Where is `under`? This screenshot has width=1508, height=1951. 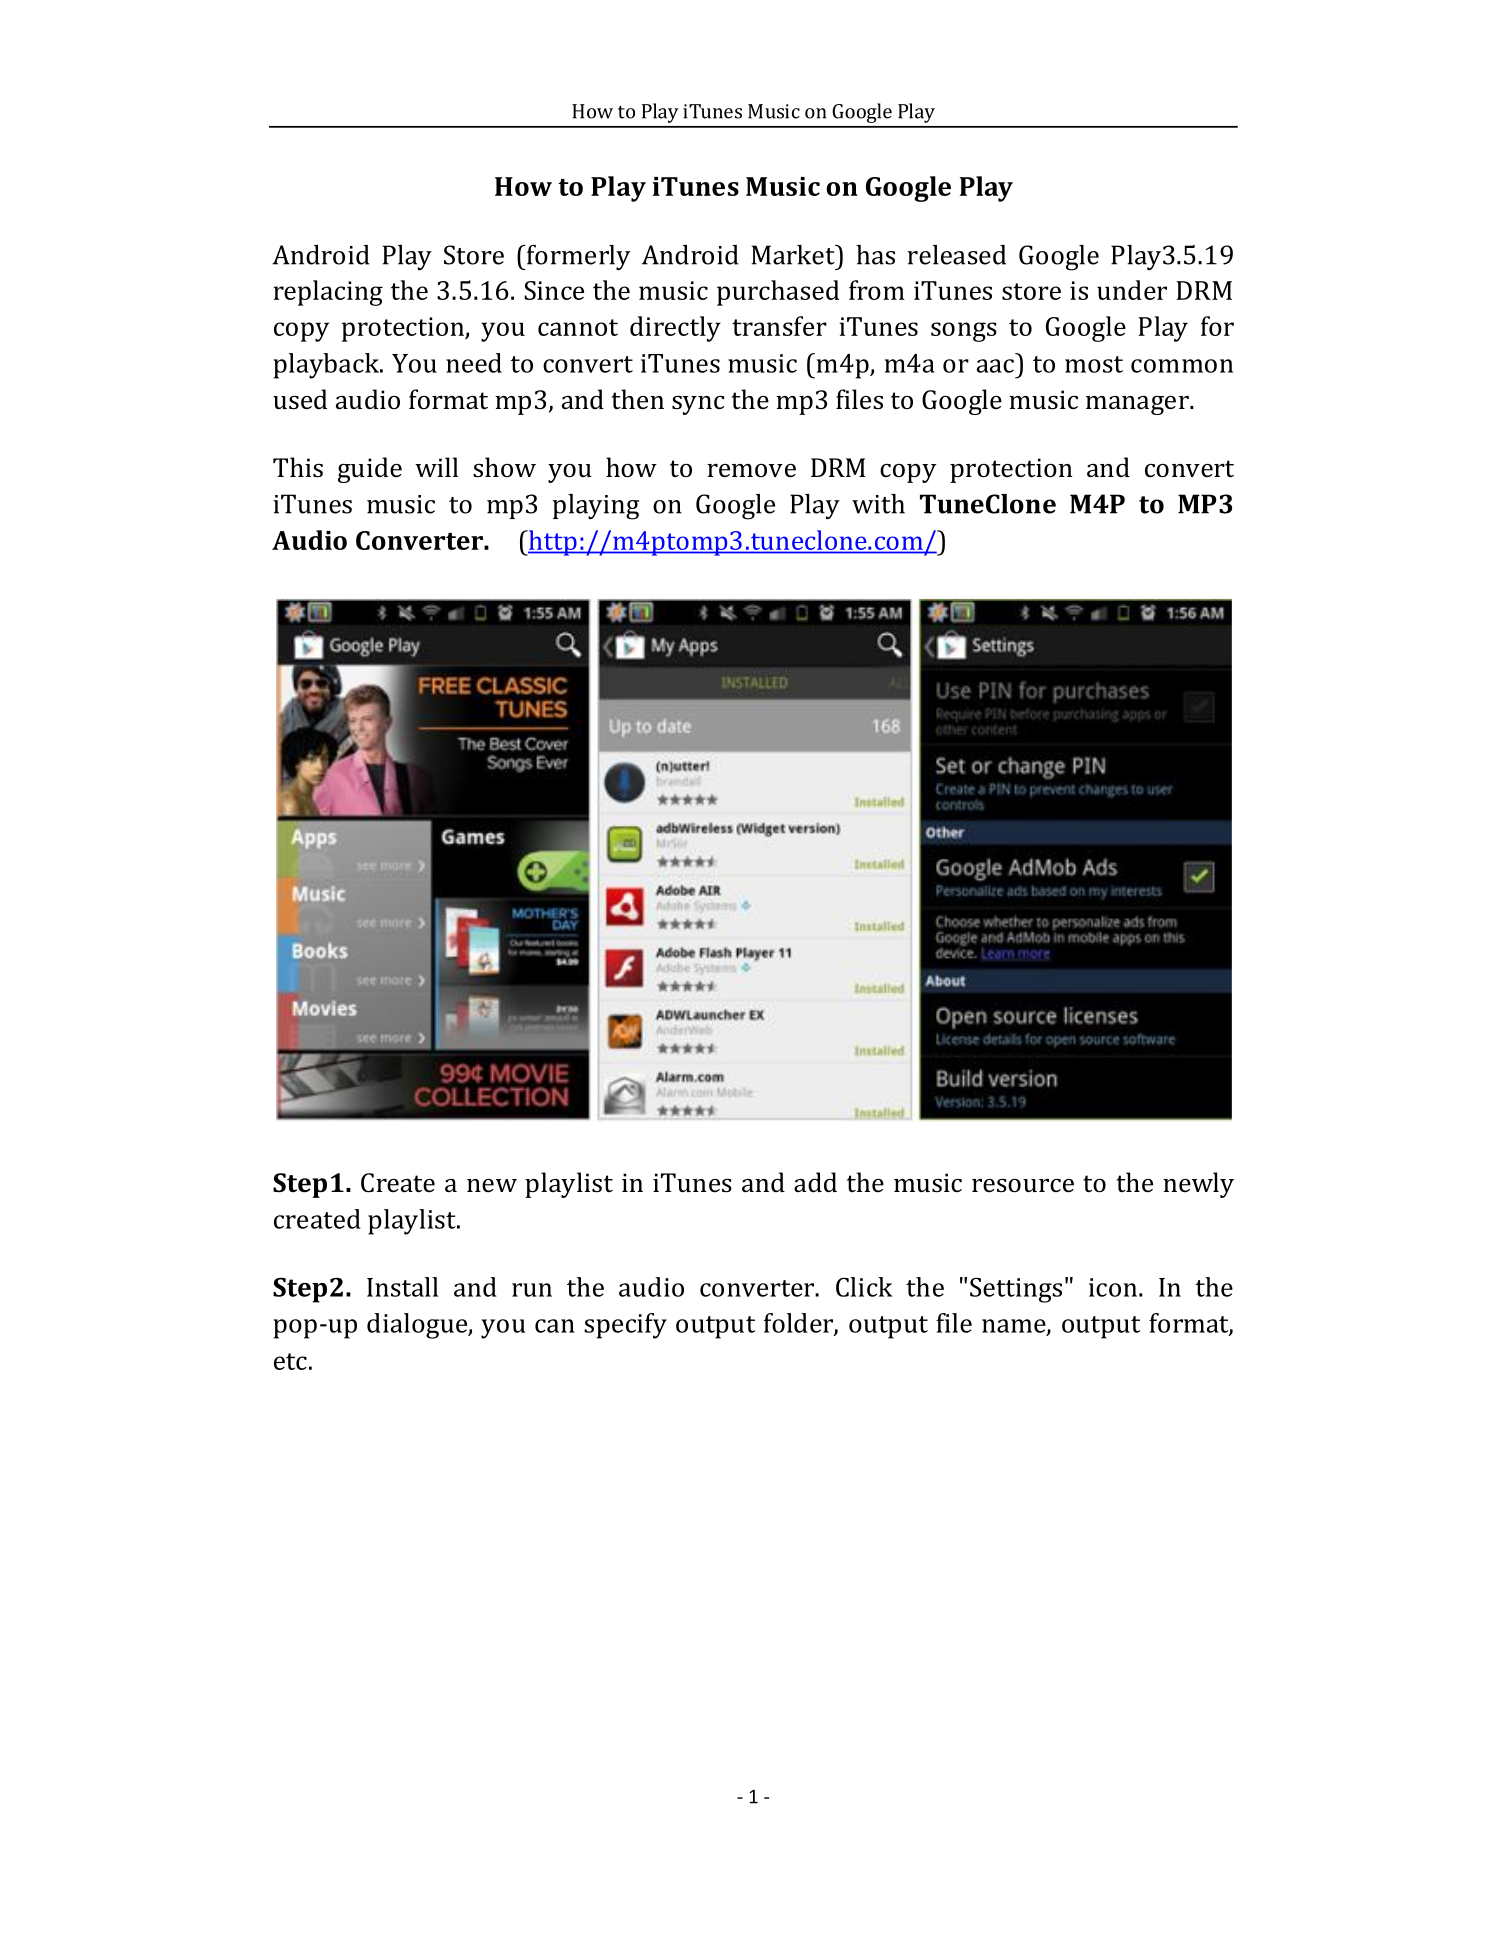
under is located at coordinates (1132, 290).
